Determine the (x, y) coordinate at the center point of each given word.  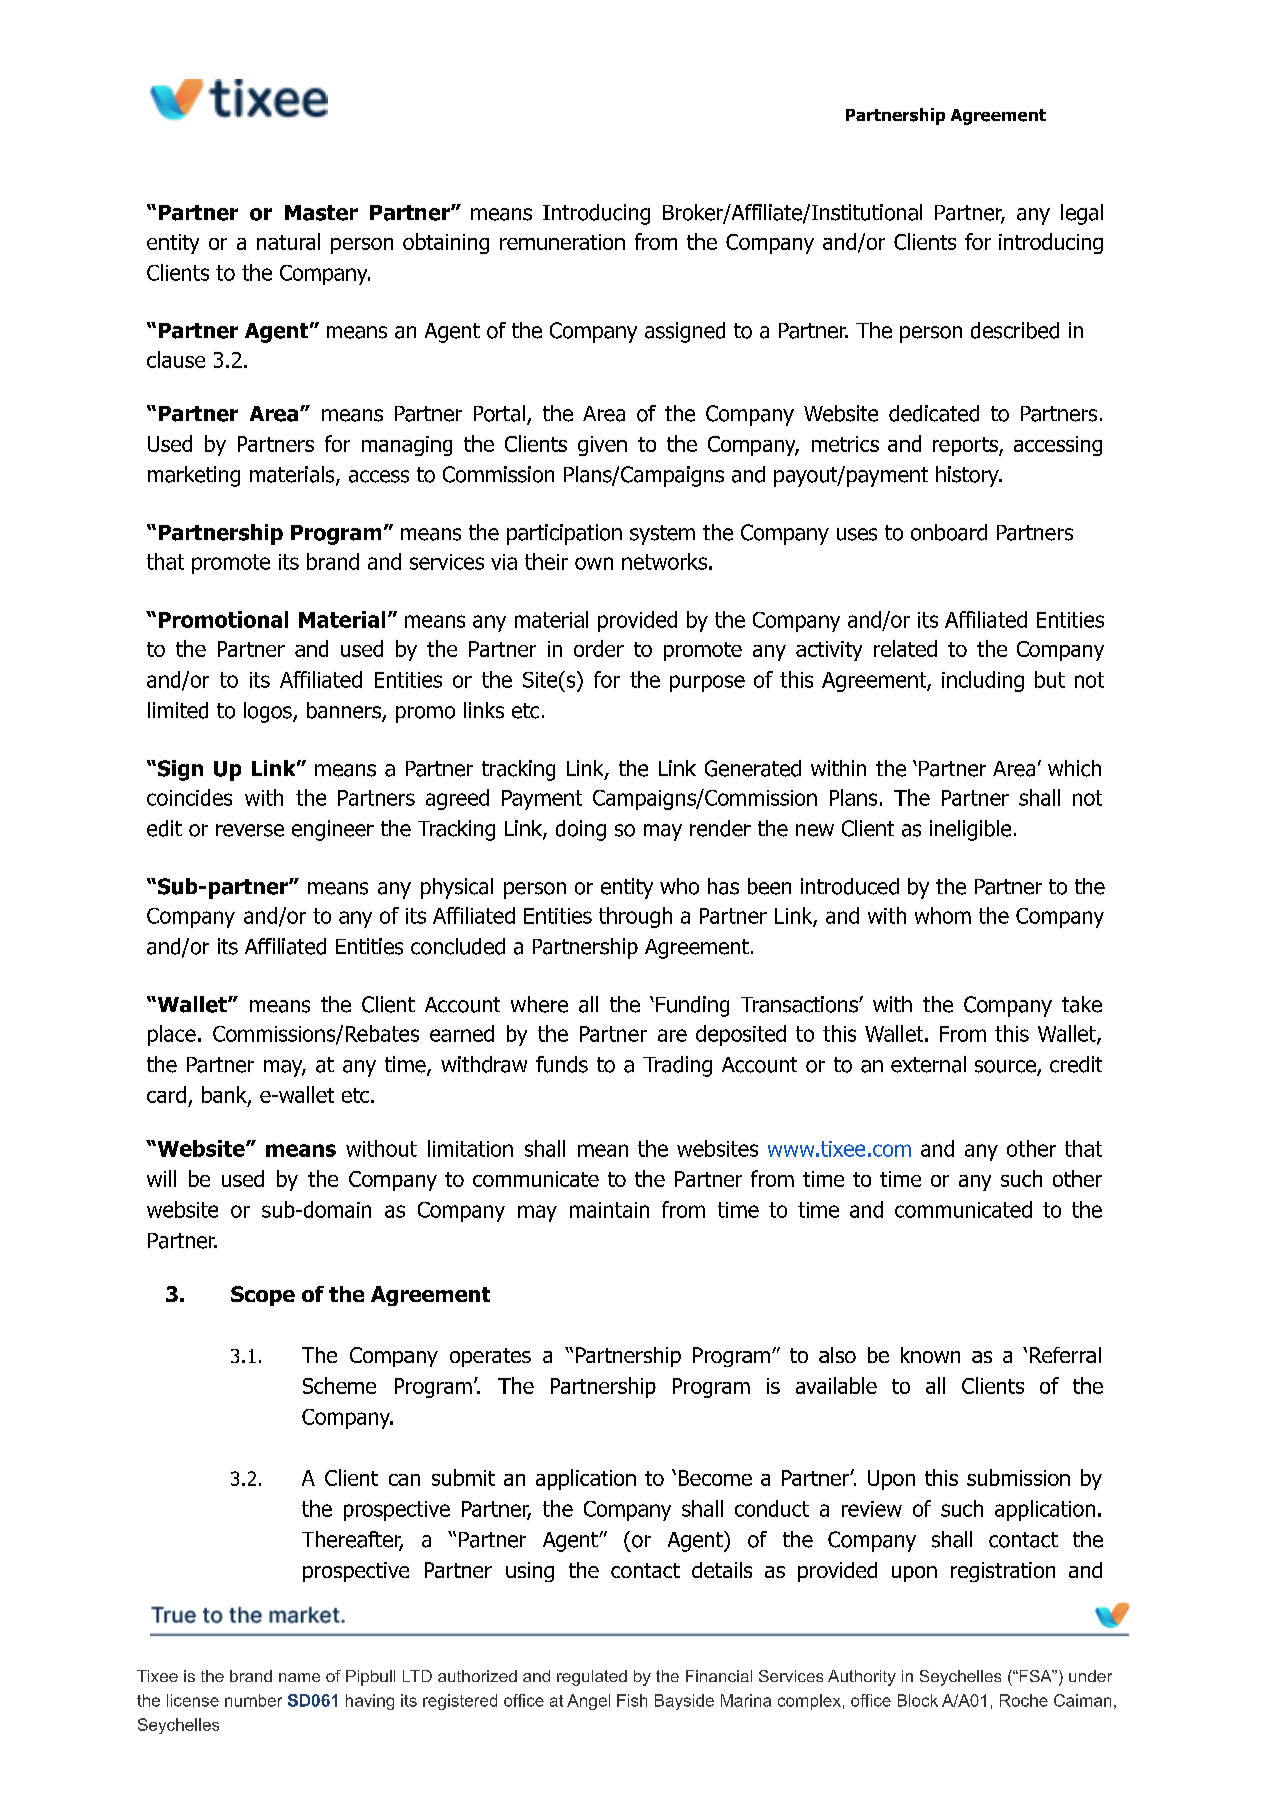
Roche (1024, 1700)
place (172, 1035)
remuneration (562, 242)
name (299, 1677)
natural (288, 241)
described (1015, 330)
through (635, 917)
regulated (592, 1678)
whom (943, 915)
